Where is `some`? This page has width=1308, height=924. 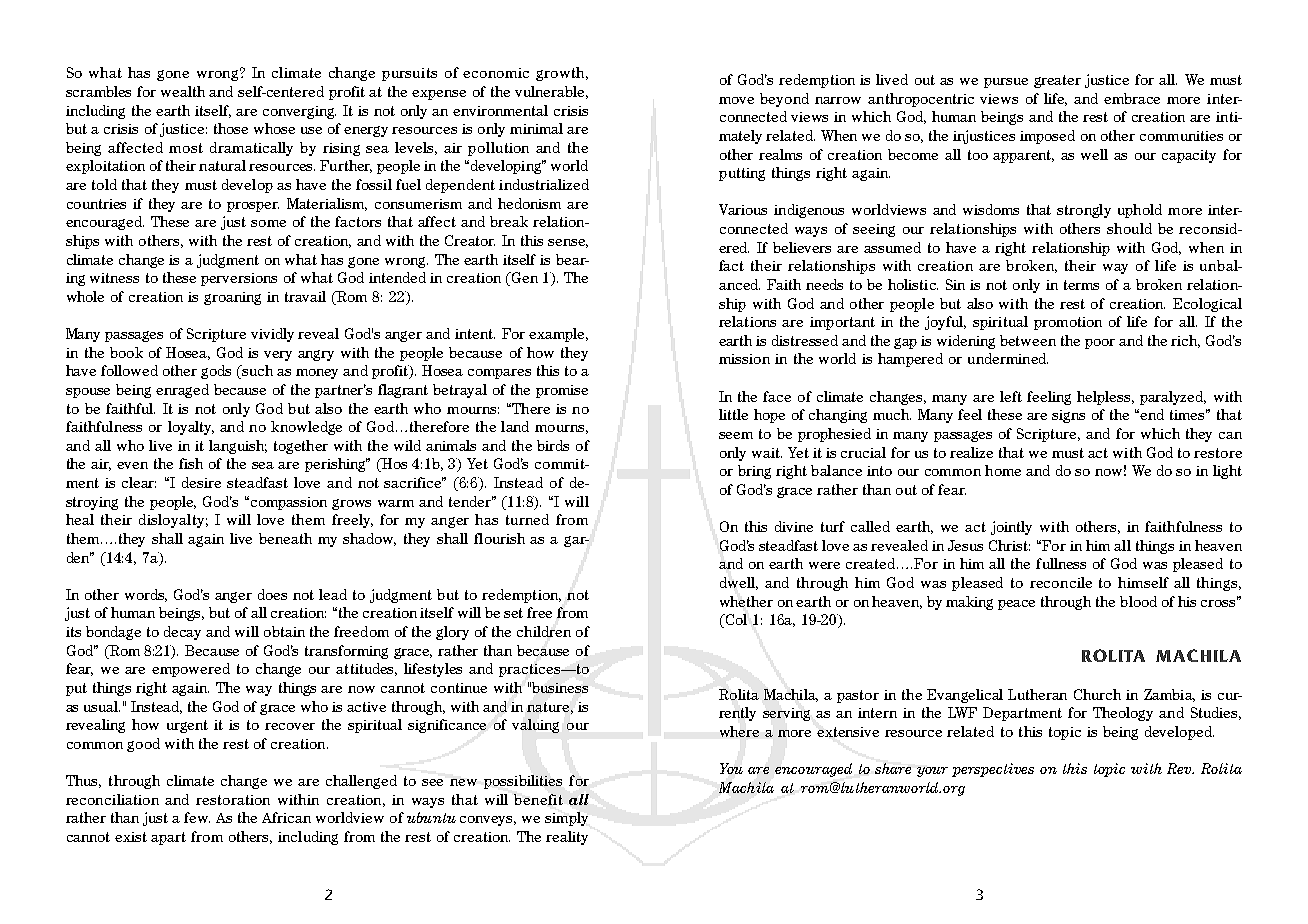 some is located at coordinates (268, 223).
